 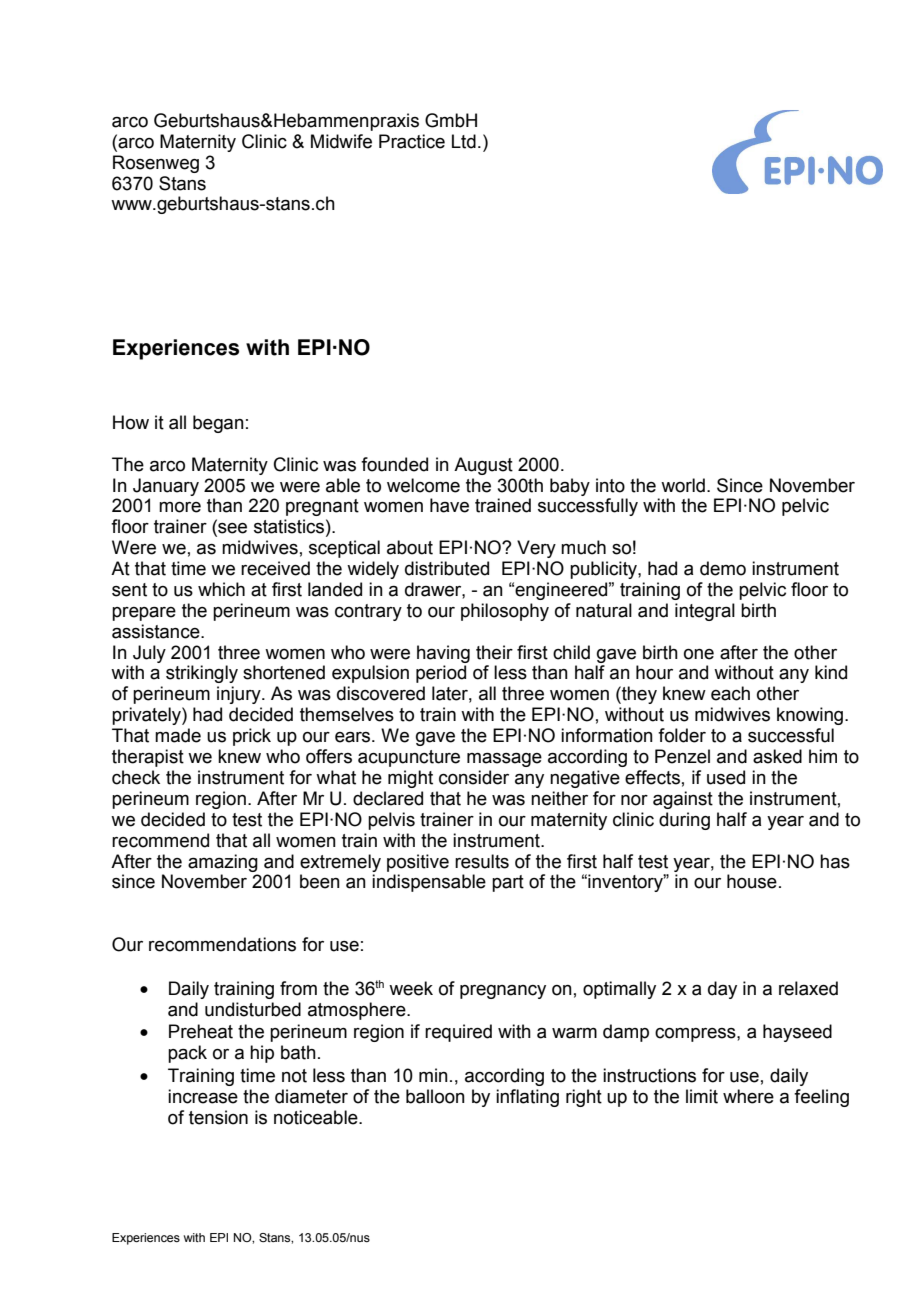 What do you see at coordinates (483, 466) in the page?
I see `August` at bounding box center [483, 466].
